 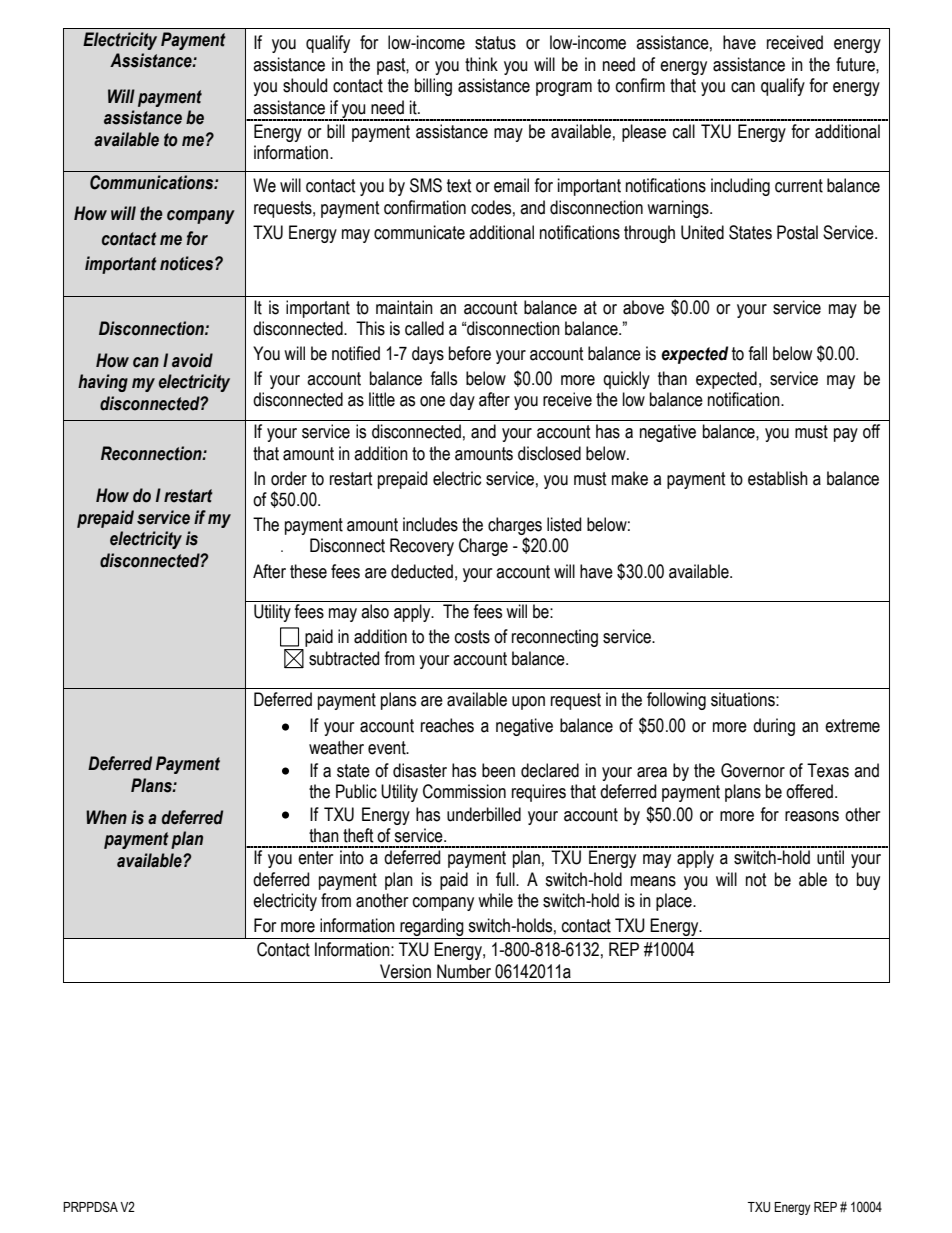 I want to click on reaches, so click(x=447, y=725).
